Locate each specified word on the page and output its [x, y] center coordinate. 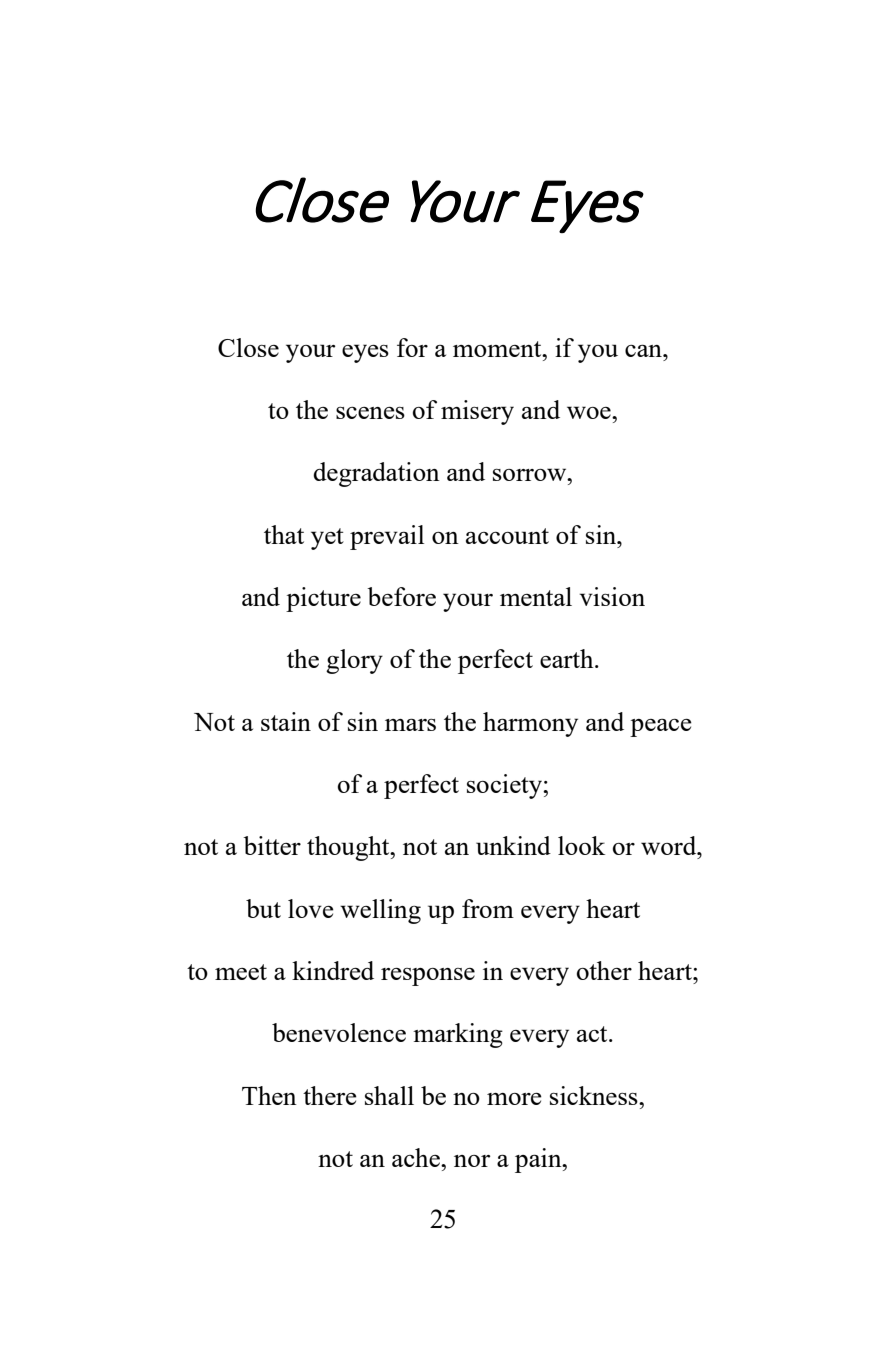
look [581, 845]
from [488, 908]
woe [590, 412]
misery [477, 412]
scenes [370, 413]
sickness [595, 1095]
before [401, 596]
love [311, 908]
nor [472, 1161]
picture [323, 599]
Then [269, 1095]
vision [612, 596]
